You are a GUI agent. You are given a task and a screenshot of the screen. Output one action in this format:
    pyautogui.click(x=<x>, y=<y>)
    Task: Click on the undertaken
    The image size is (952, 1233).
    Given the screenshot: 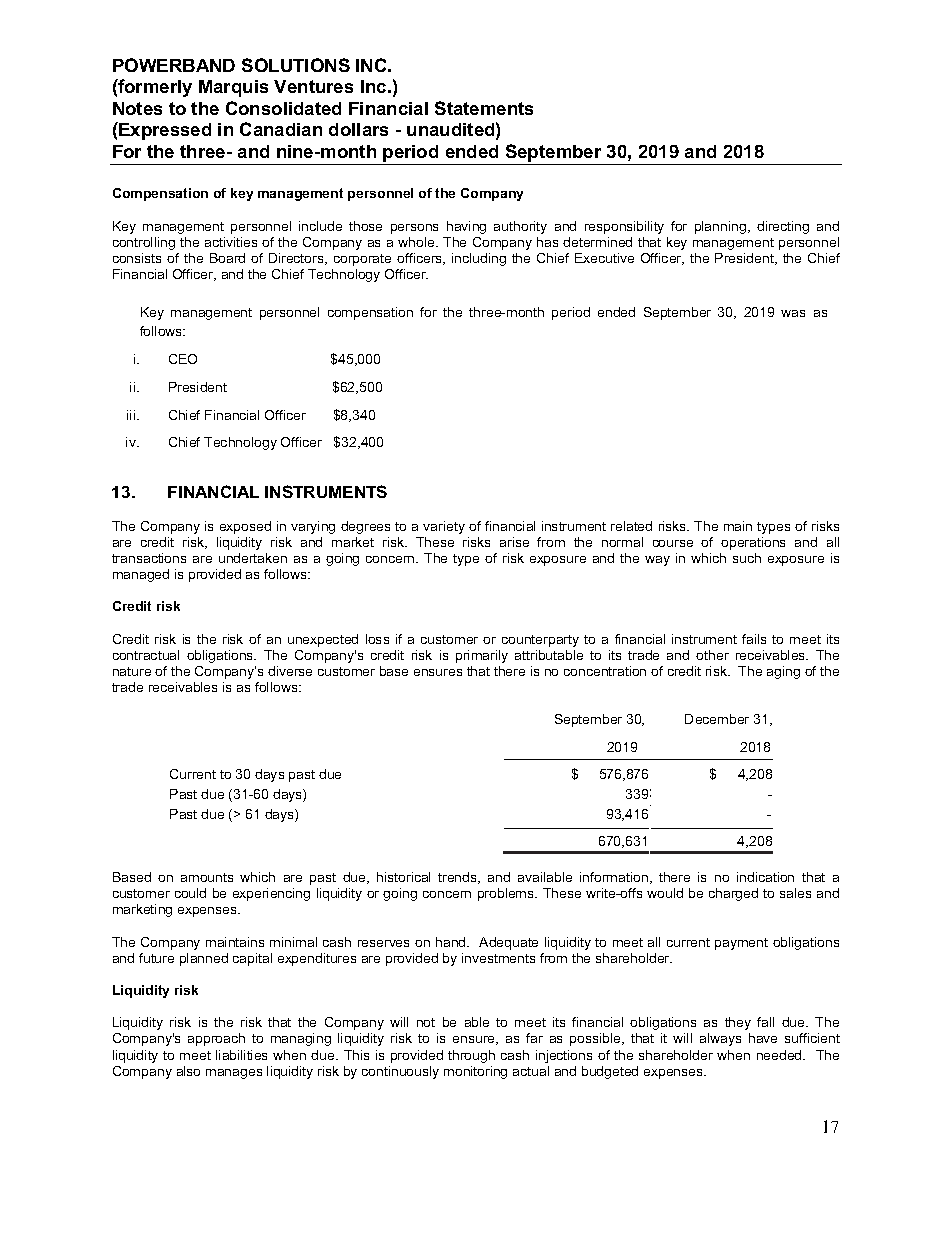 What is the action you would take?
    pyautogui.click(x=253, y=558)
